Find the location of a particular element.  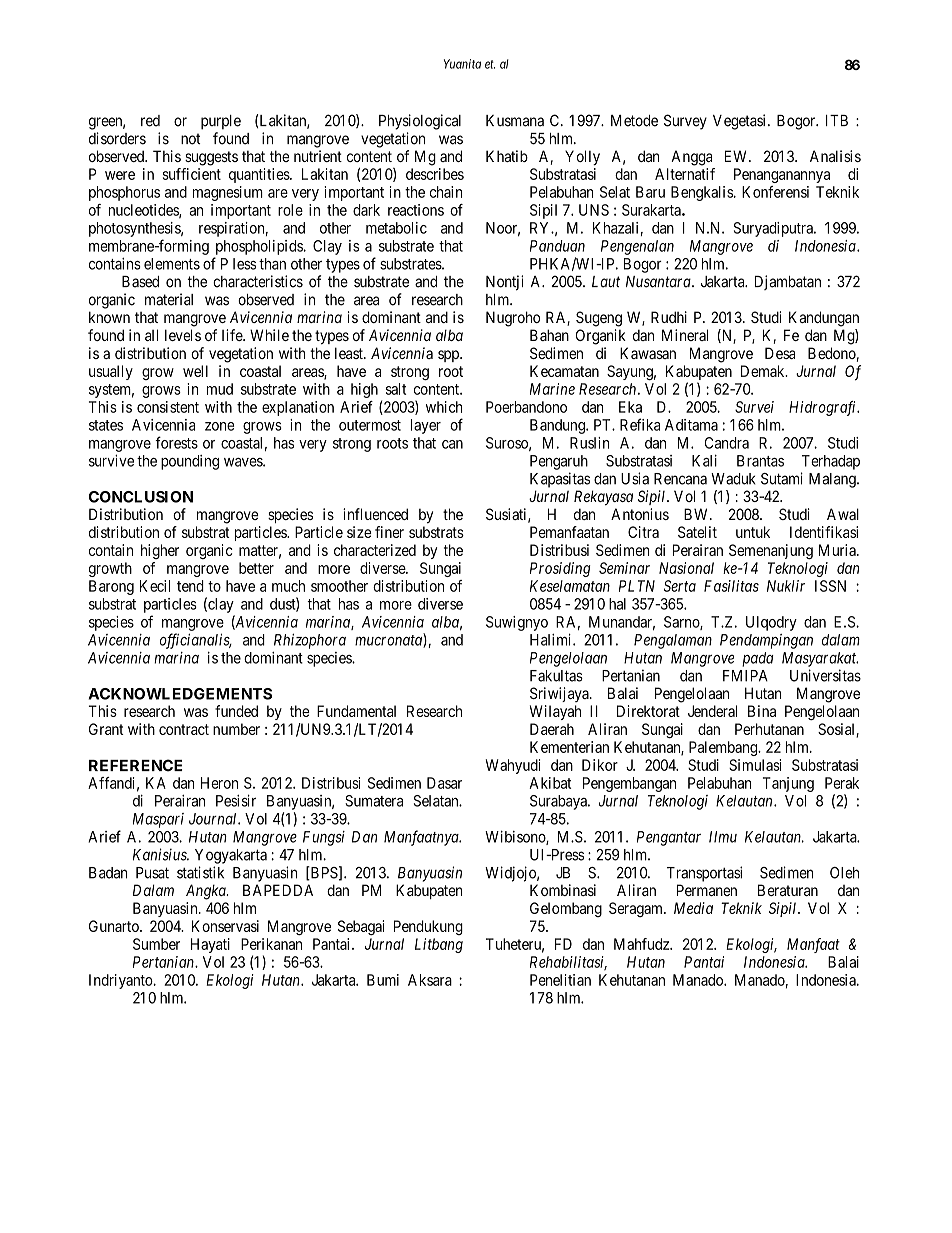

untuk is located at coordinates (753, 532).
